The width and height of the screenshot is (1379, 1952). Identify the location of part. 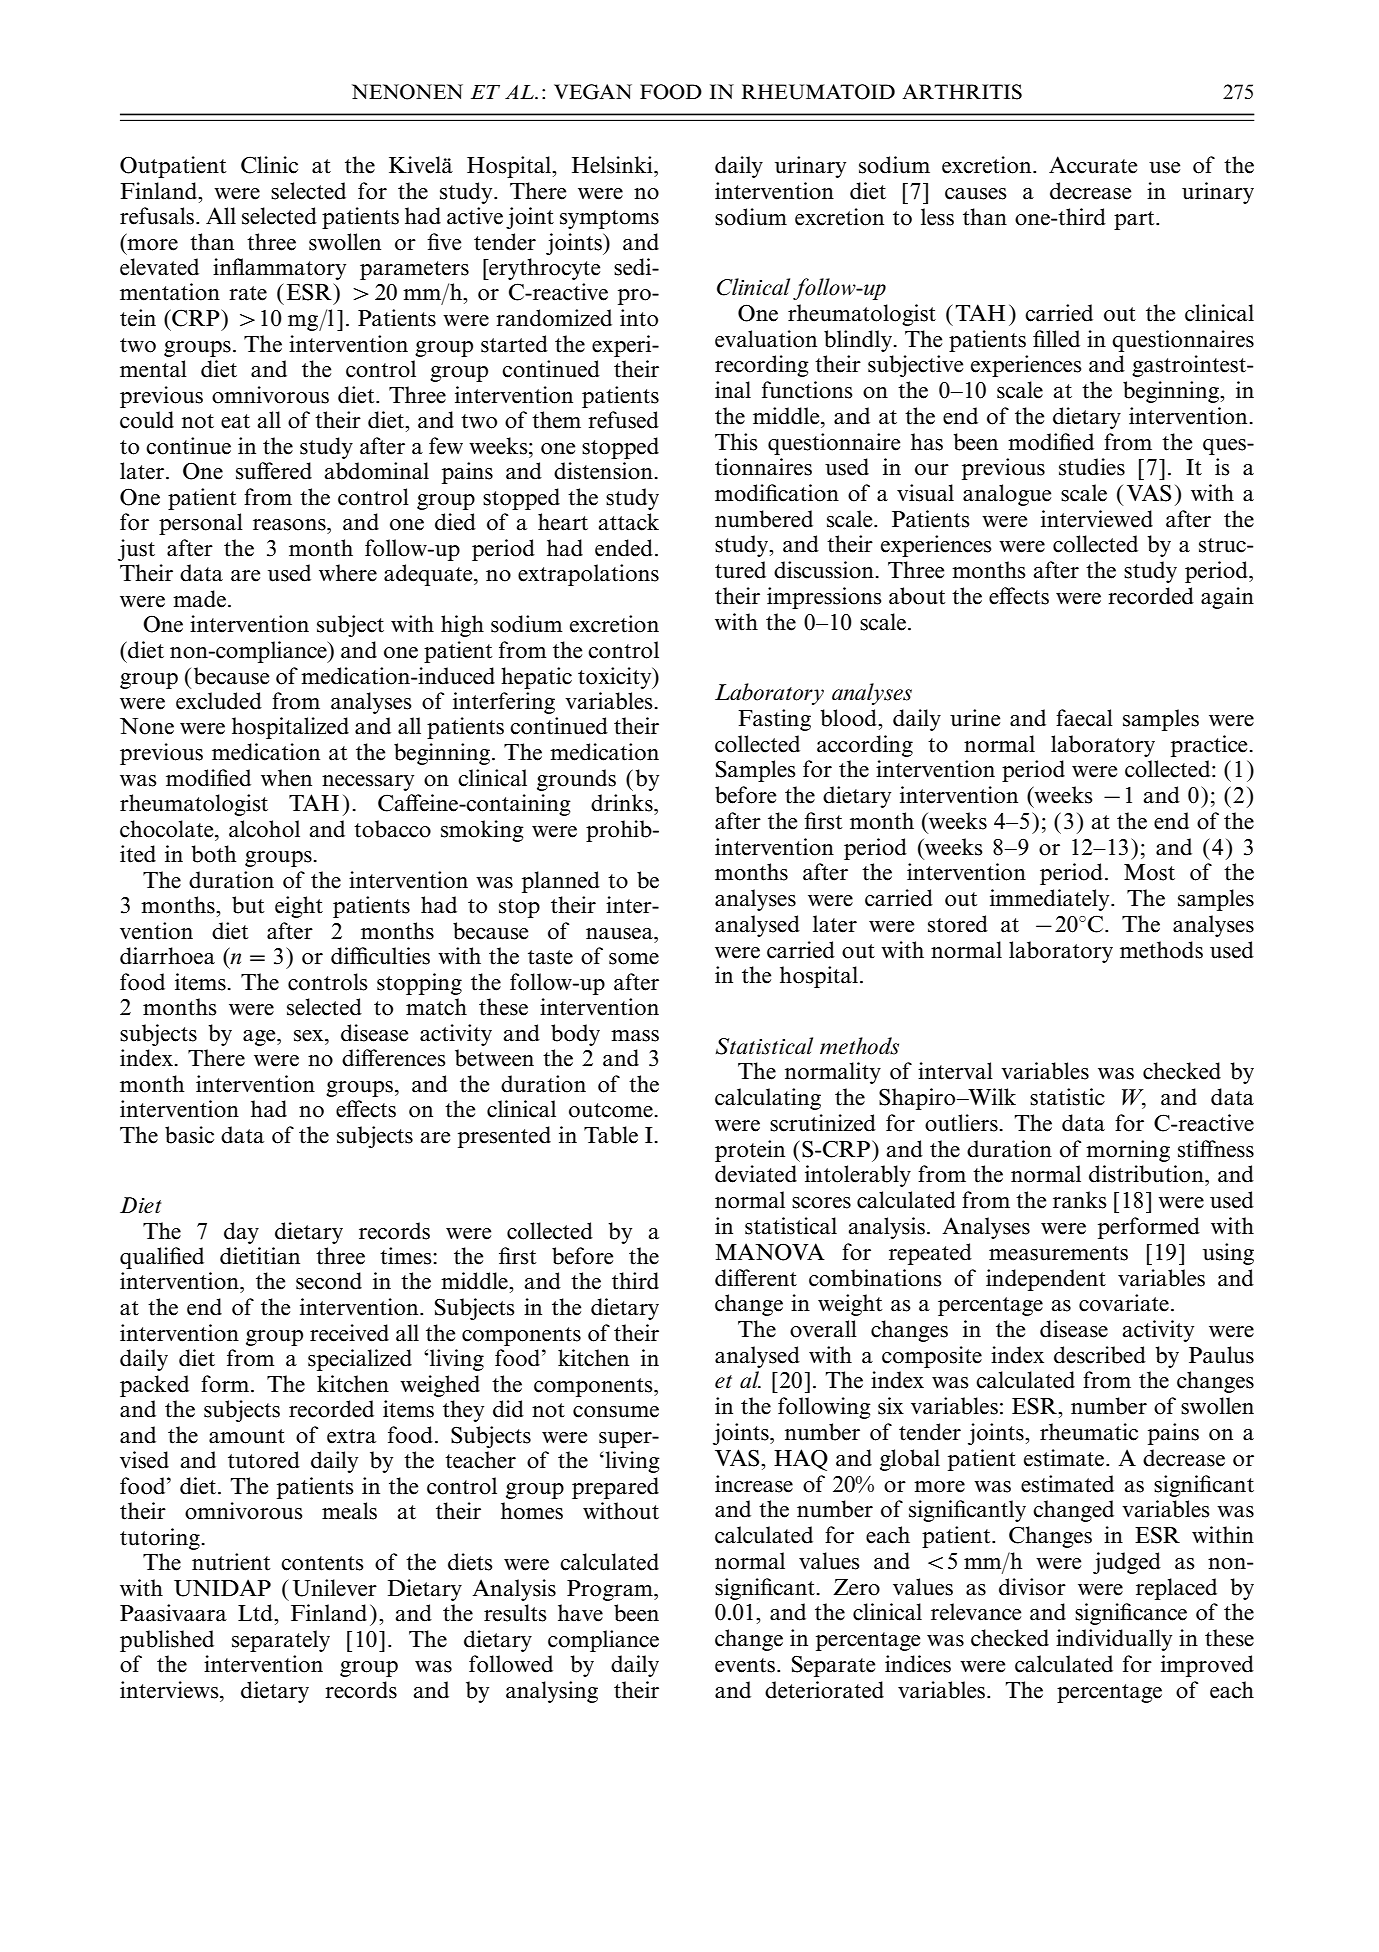
(1135, 220).
